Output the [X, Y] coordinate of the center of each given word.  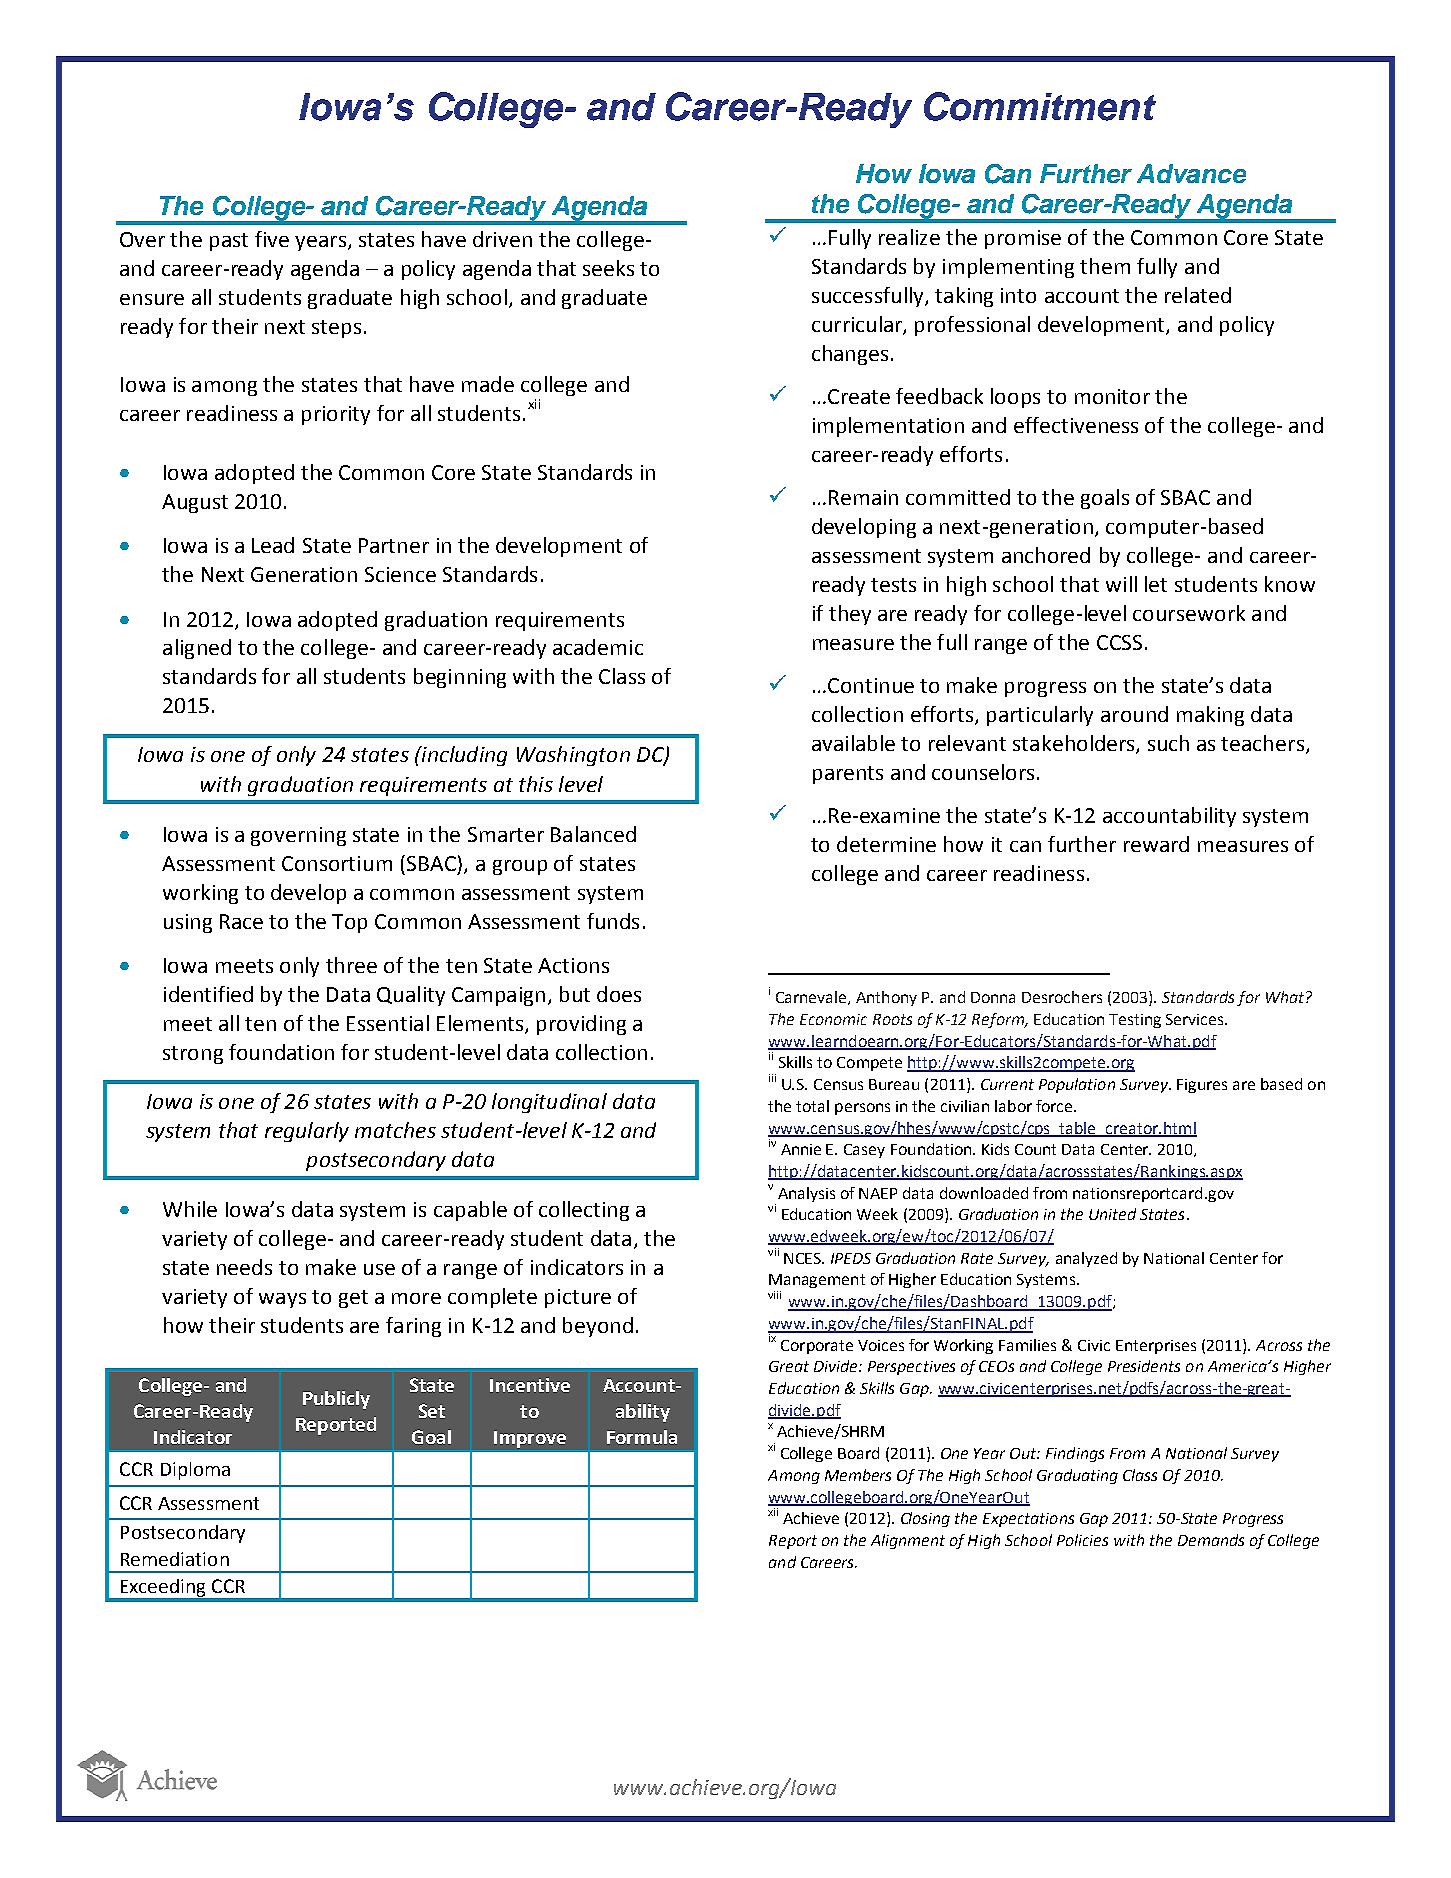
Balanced [593, 834]
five [272, 239]
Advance [1191, 173]
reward [1156, 844]
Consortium [337, 863]
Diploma [195, 1471]
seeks [608, 268]
